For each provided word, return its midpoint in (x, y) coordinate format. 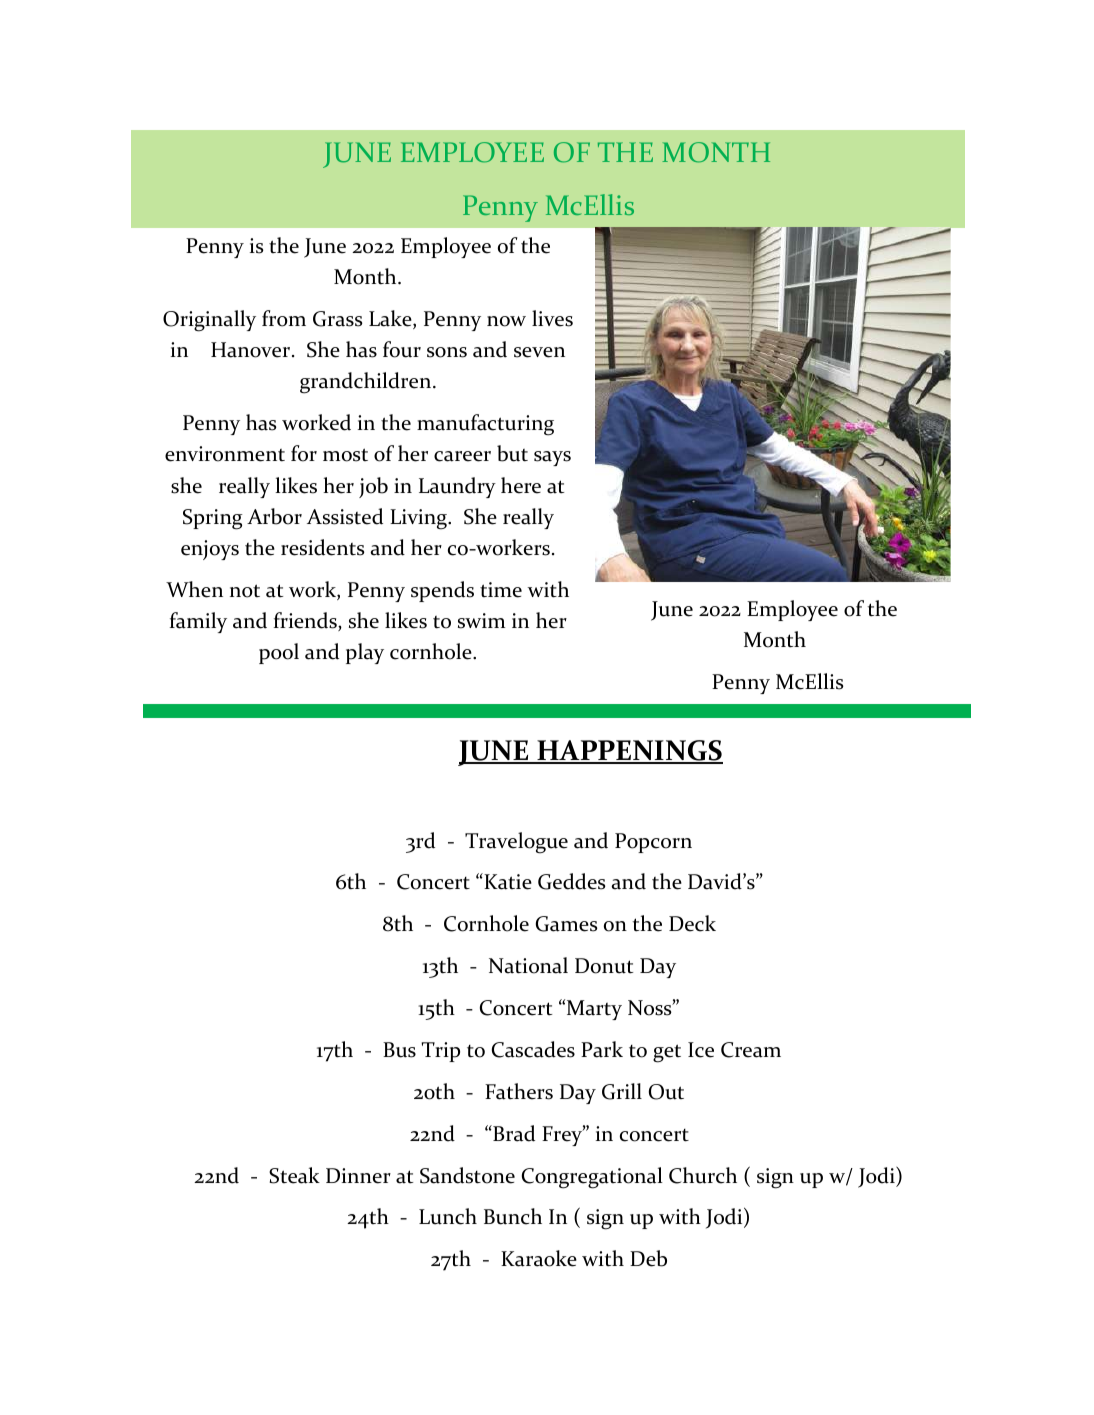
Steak (294, 1175)
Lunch (448, 1216)
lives (552, 318)
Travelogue (516, 843)
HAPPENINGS (629, 751)
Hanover (250, 350)
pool (279, 653)
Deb (648, 1258)
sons (447, 352)
